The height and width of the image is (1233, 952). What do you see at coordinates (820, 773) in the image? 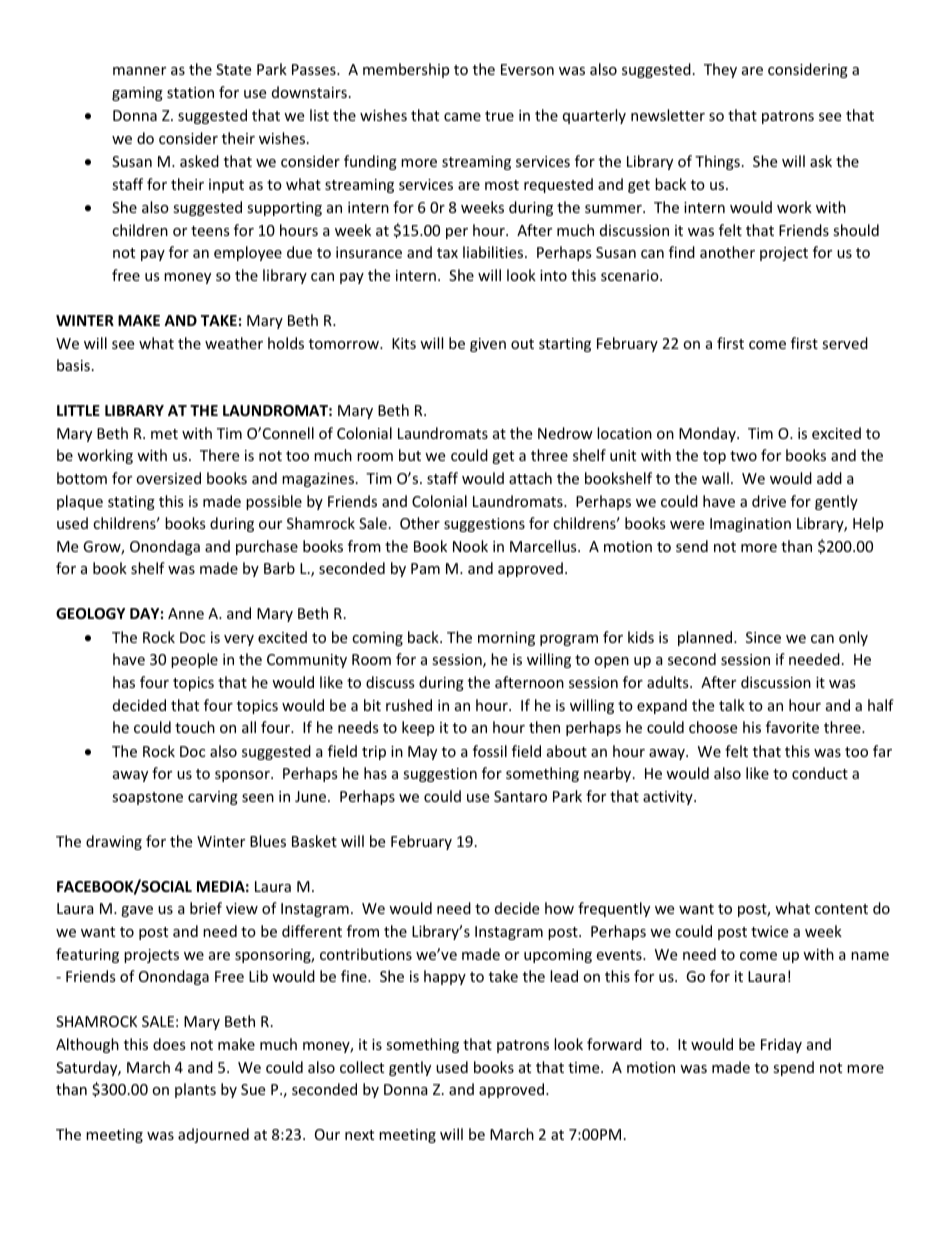
I see `conduct` at bounding box center [820, 773].
